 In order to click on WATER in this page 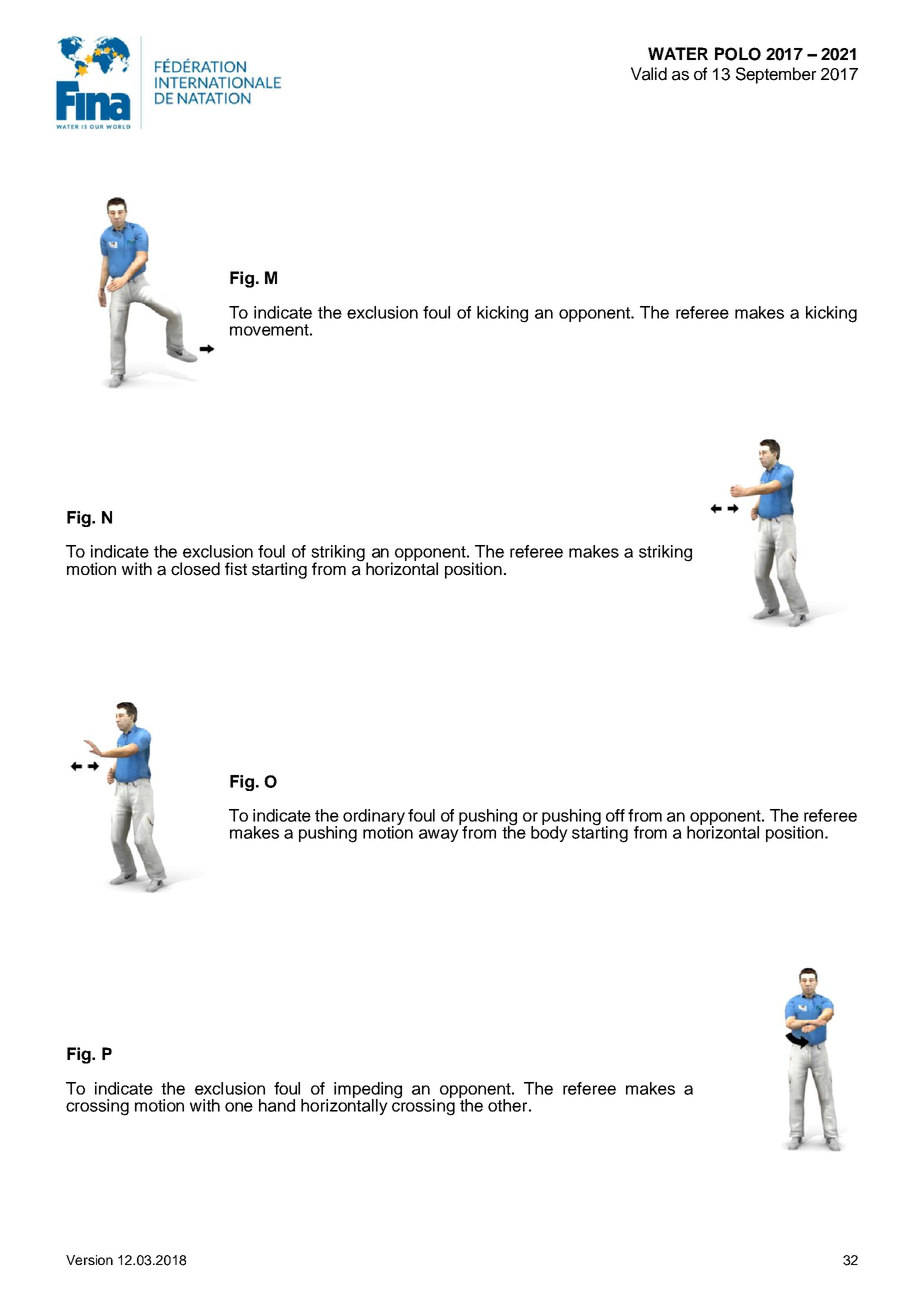, I will do `click(678, 53)`.
